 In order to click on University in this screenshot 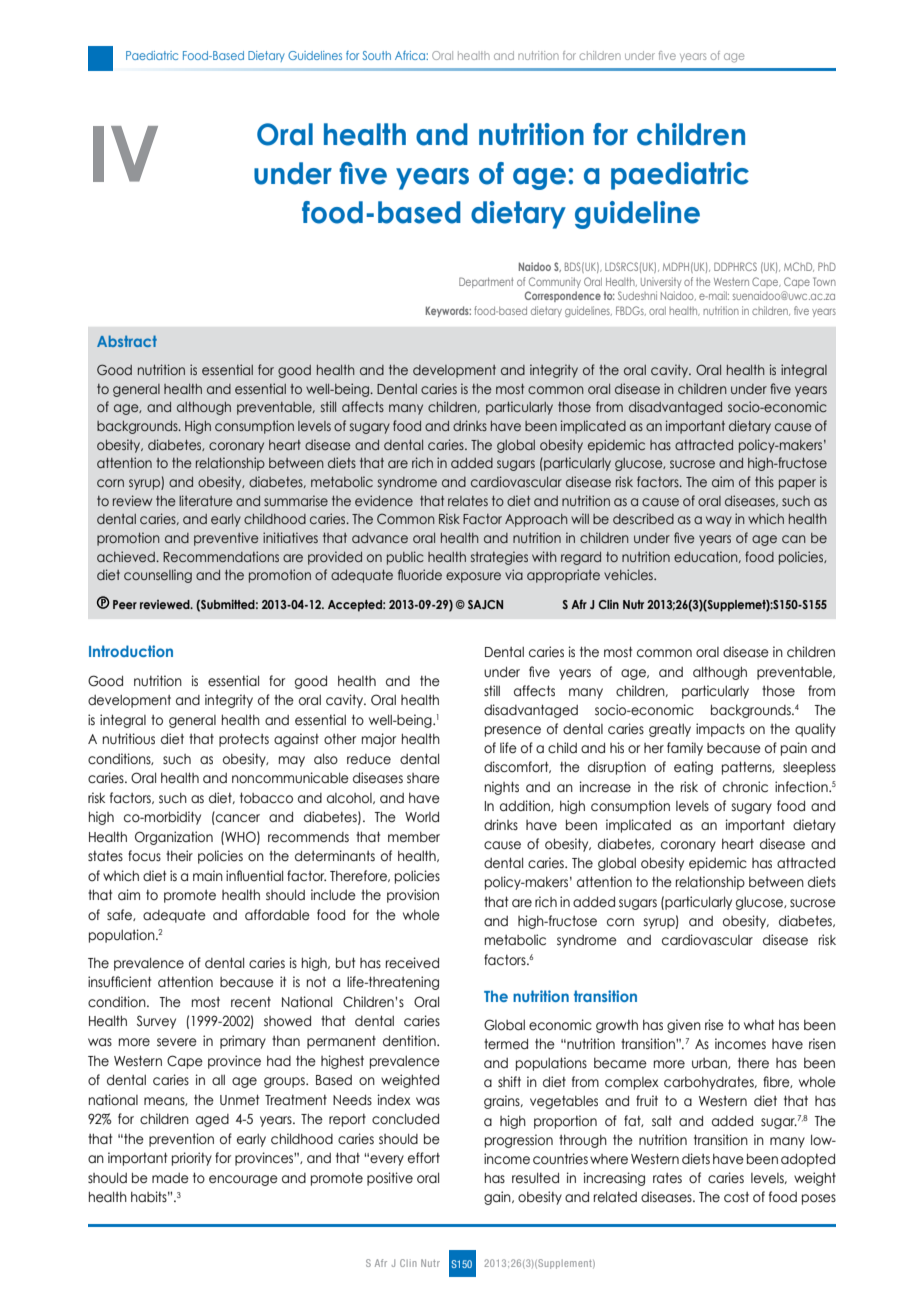, I will do `click(661, 282)`.
